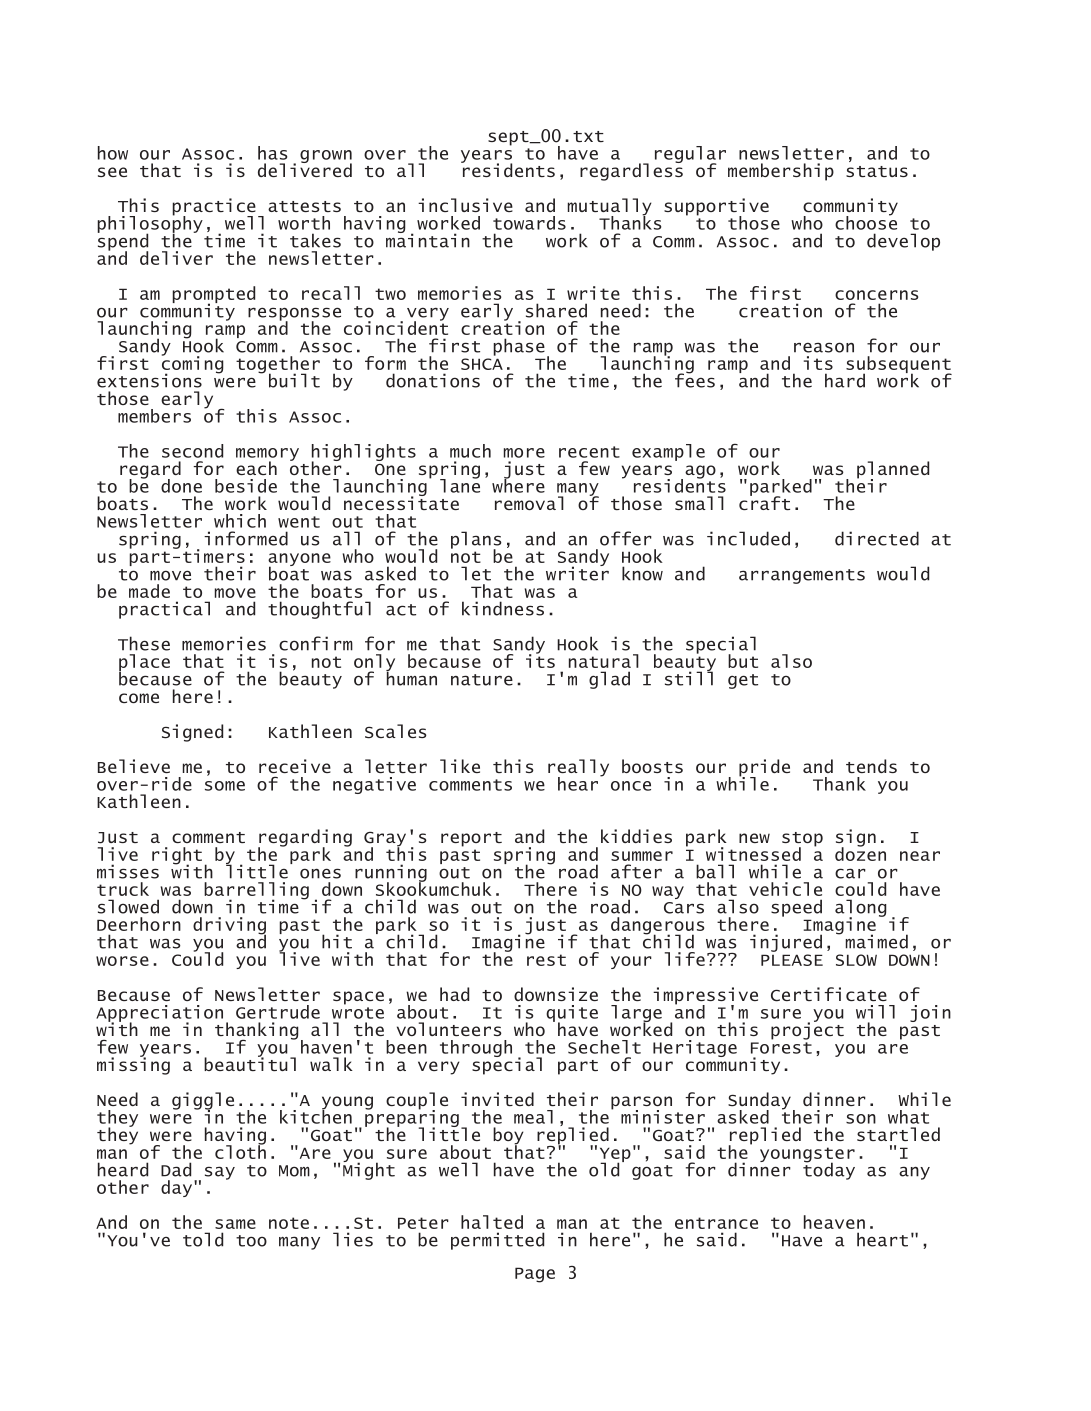 This screenshot has width=1091, height=1411. What do you see at coordinates (240, 521) in the screenshot?
I see `which` at bounding box center [240, 521].
